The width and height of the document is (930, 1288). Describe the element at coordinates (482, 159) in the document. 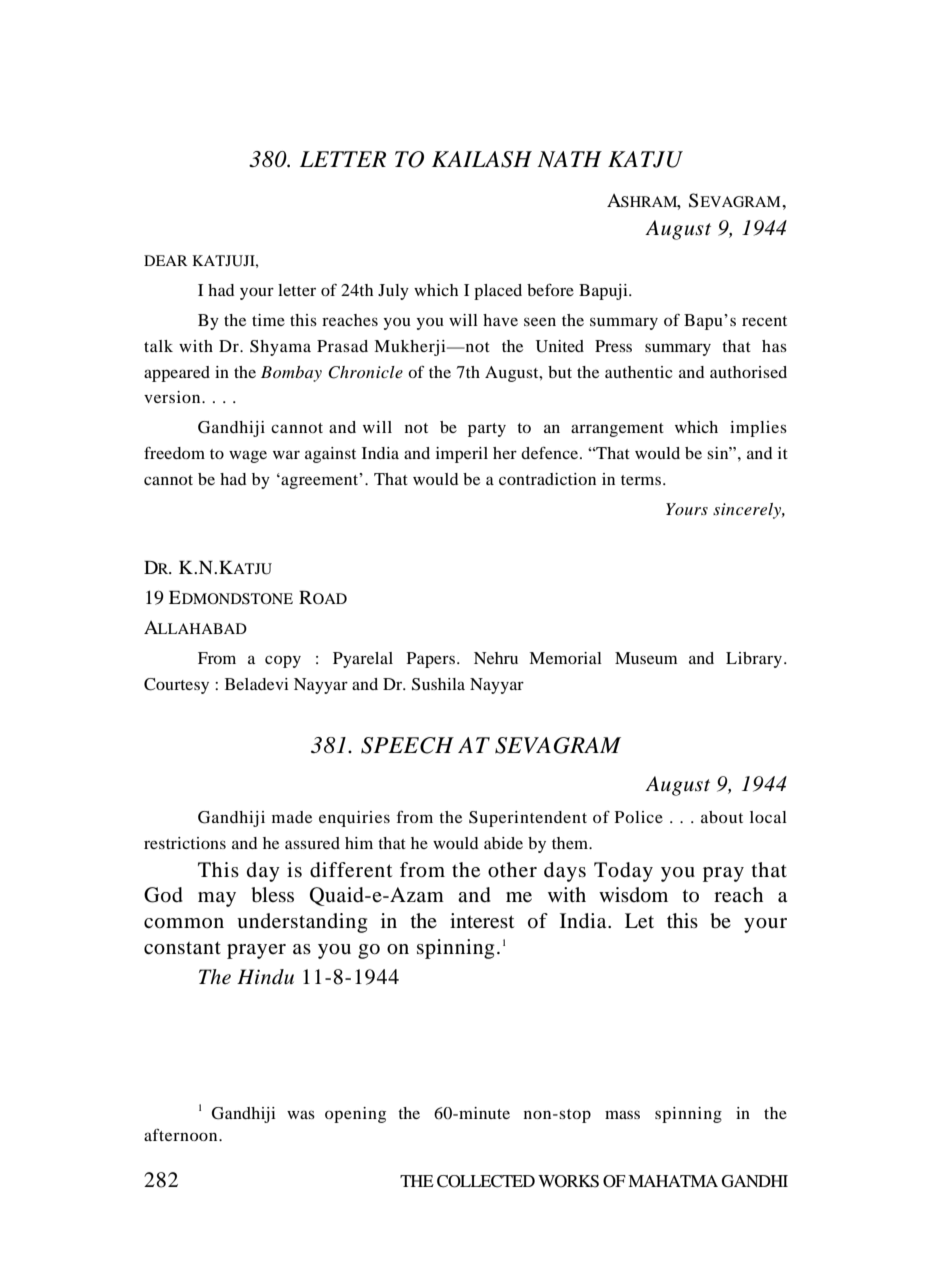

I see `KAILASH` at that location.
